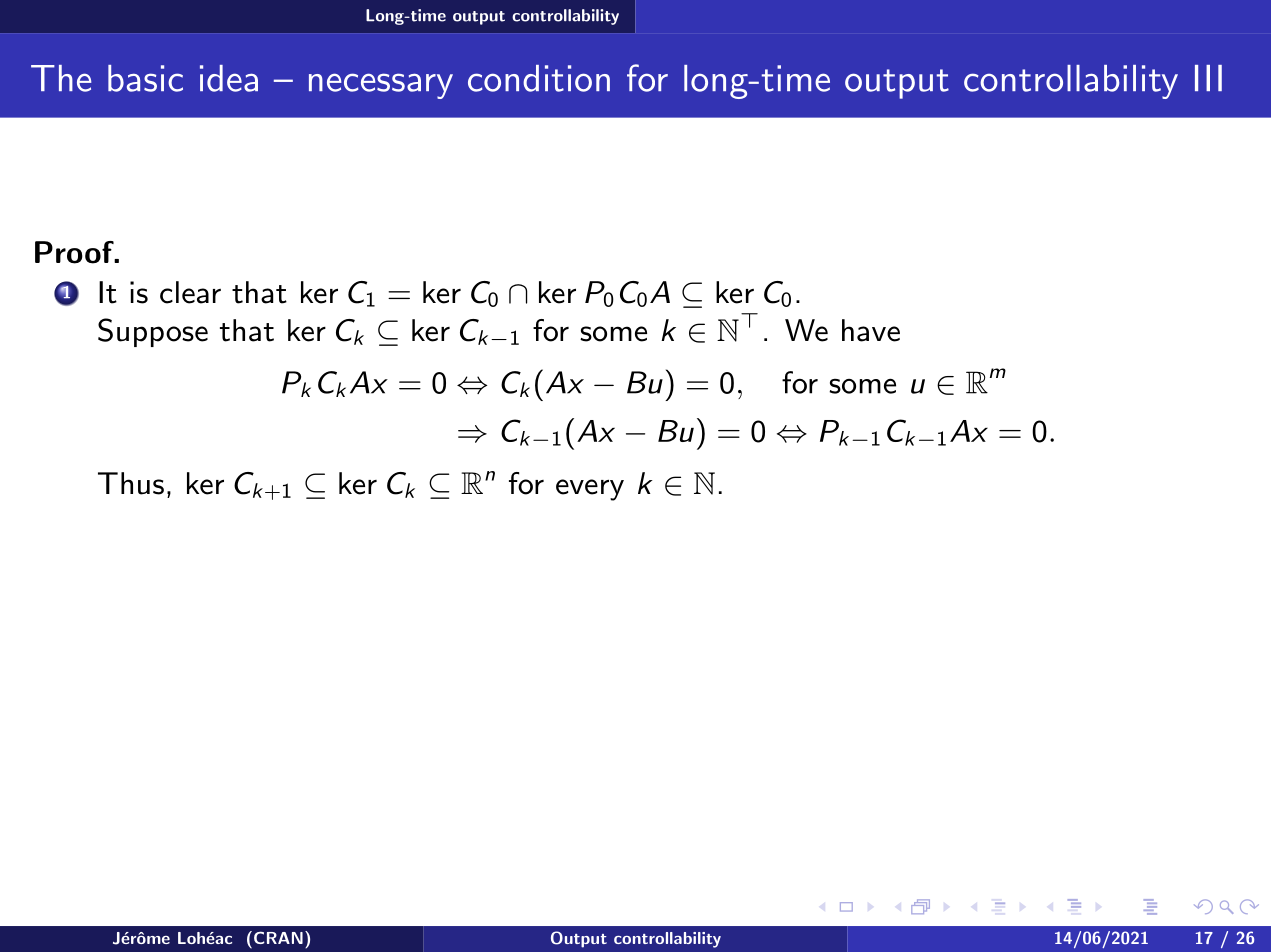 The height and width of the screenshot is (952, 1271). I want to click on condition, so click(539, 78).
